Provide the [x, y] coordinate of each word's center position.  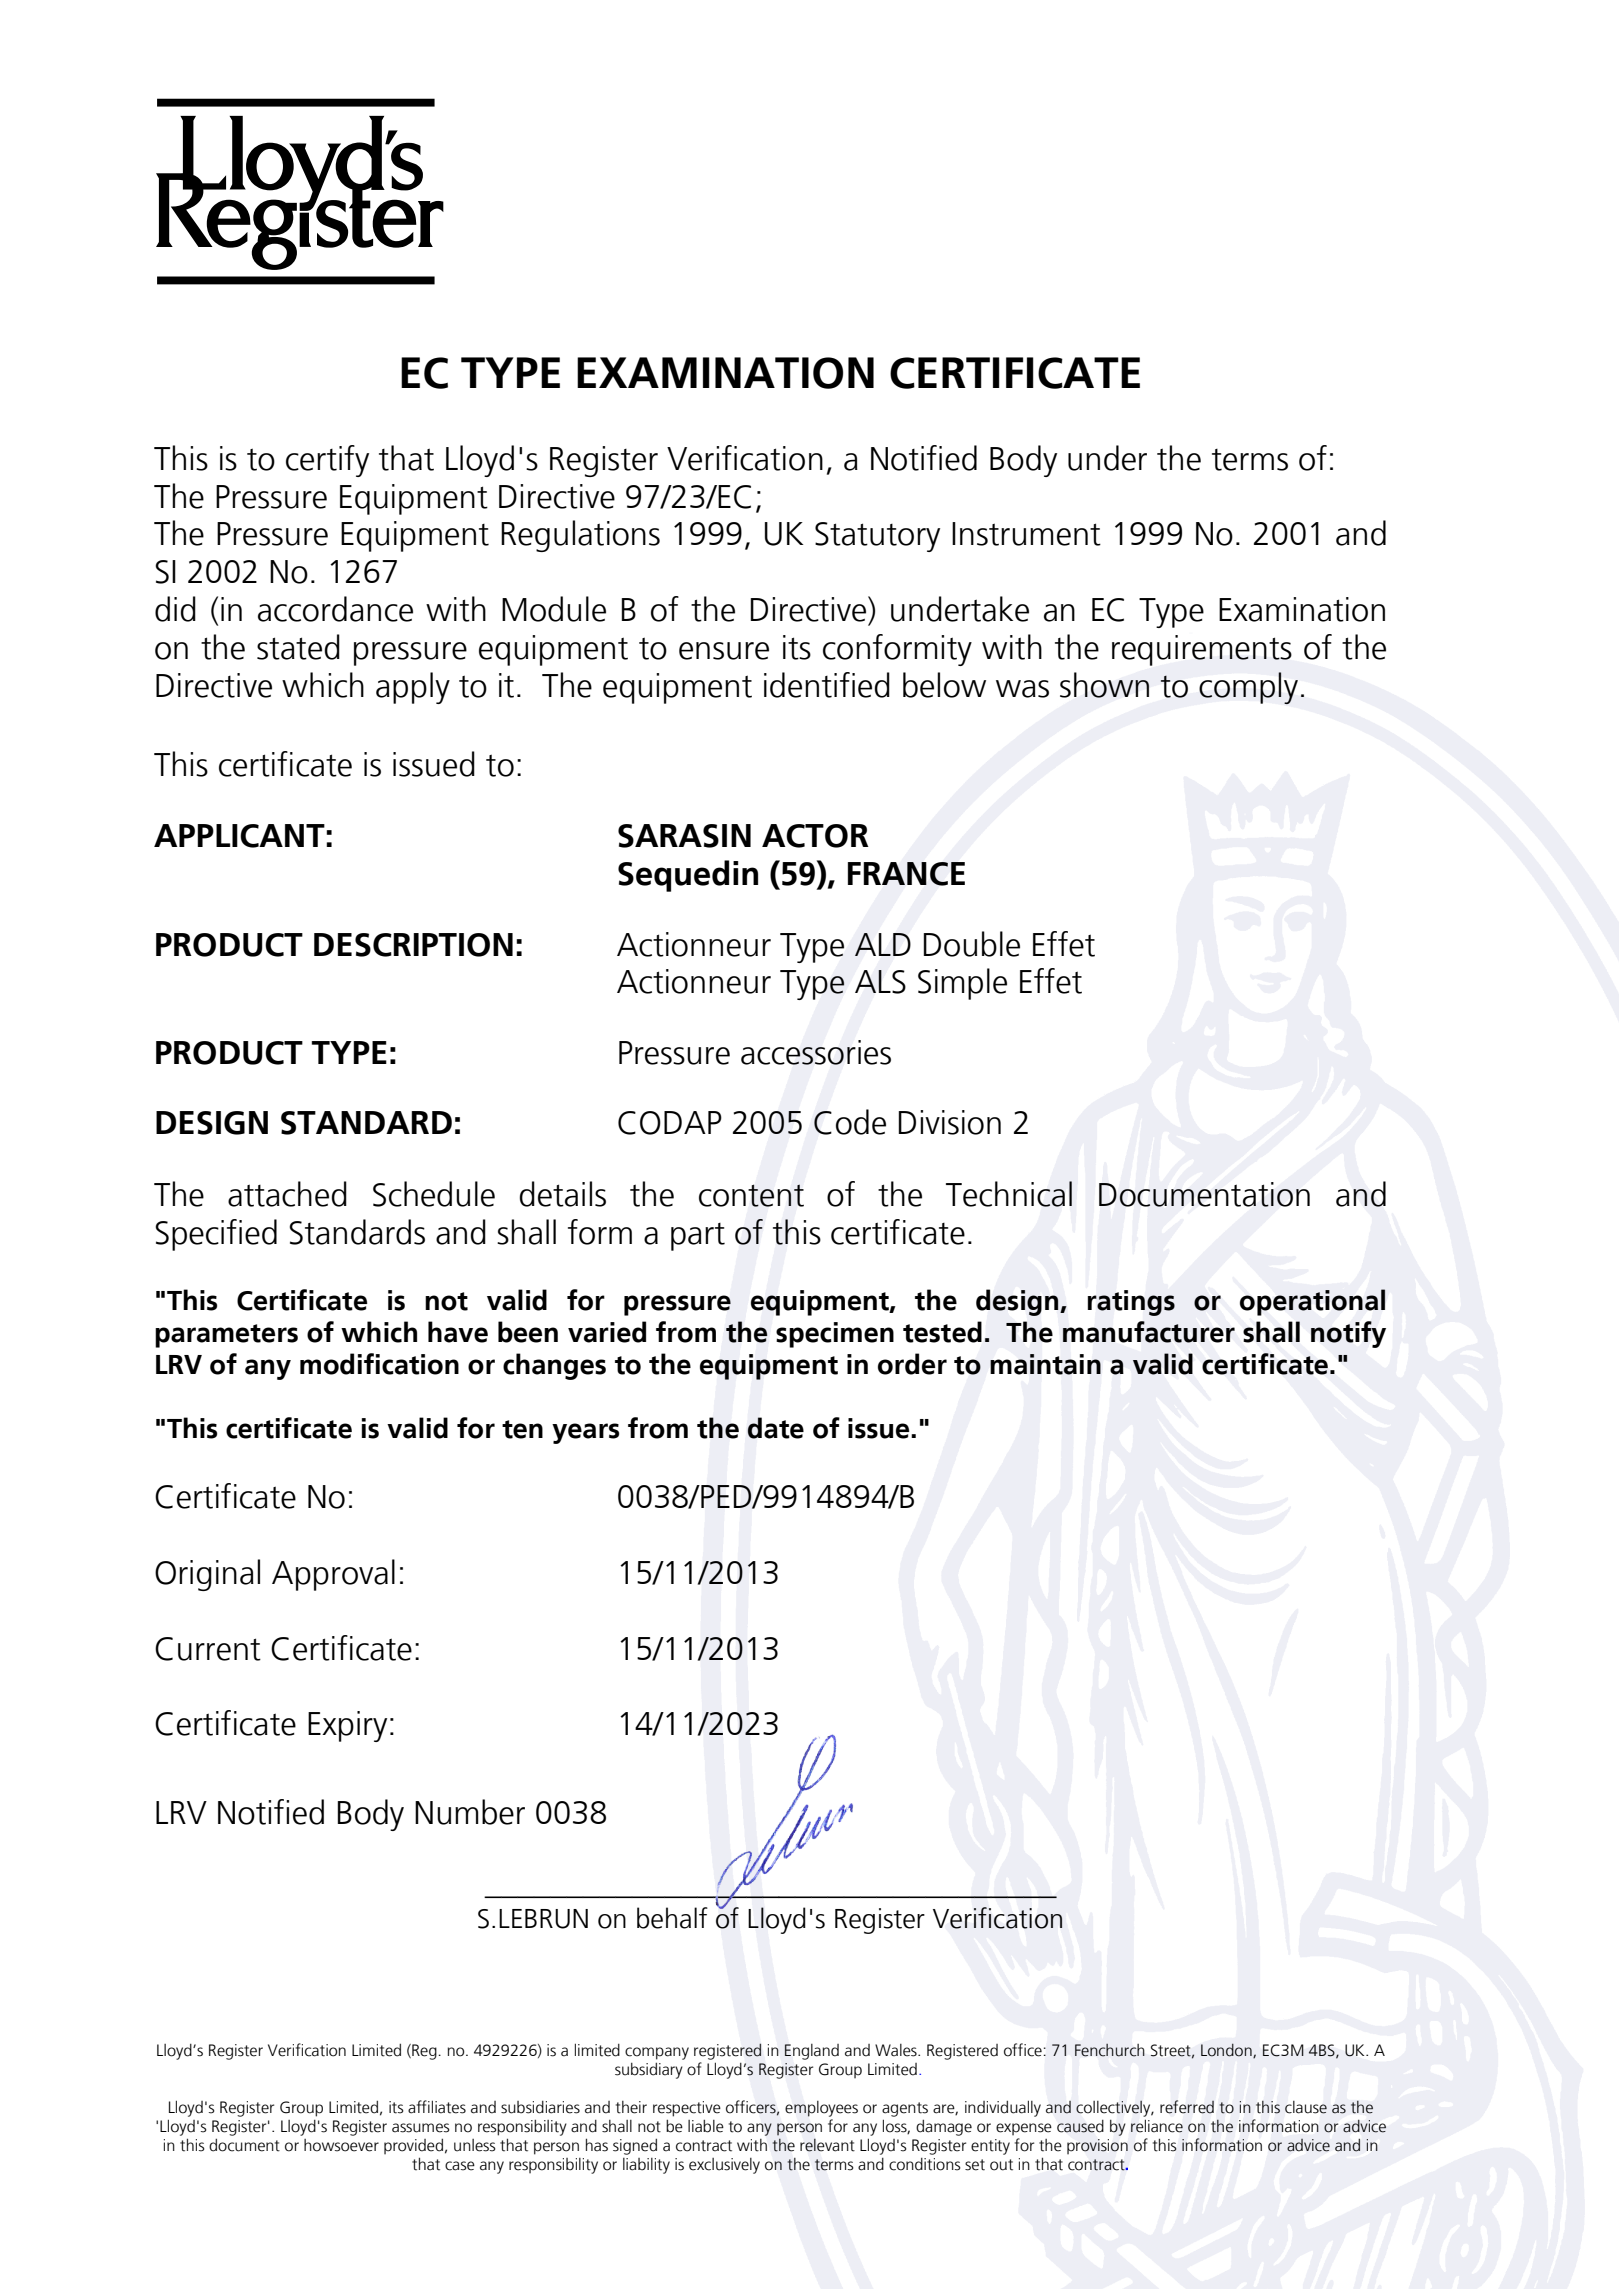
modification [379, 1364]
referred [1187, 2107]
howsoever [341, 2145]
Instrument [1026, 534]
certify [327, 461]
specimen [835, 1335]
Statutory [877, 537]
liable [706, 2126]
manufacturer [1149, 1332]
